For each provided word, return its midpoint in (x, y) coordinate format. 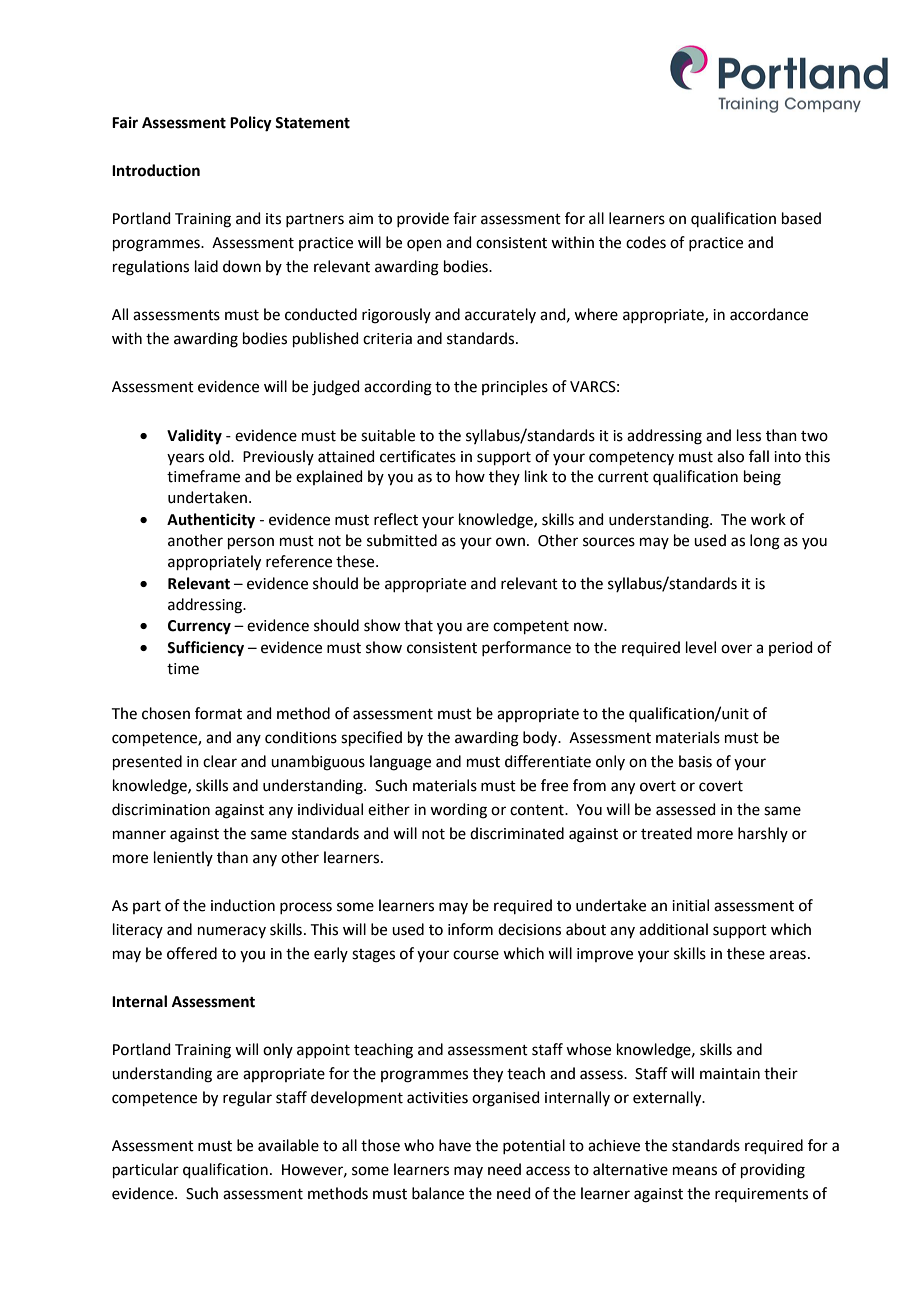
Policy (251, 124)
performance (526, 648)
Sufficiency (205, 649)
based (801, 218)
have (455, 1145)
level (701, 647)
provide (423, 219)
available (288, 1145)
